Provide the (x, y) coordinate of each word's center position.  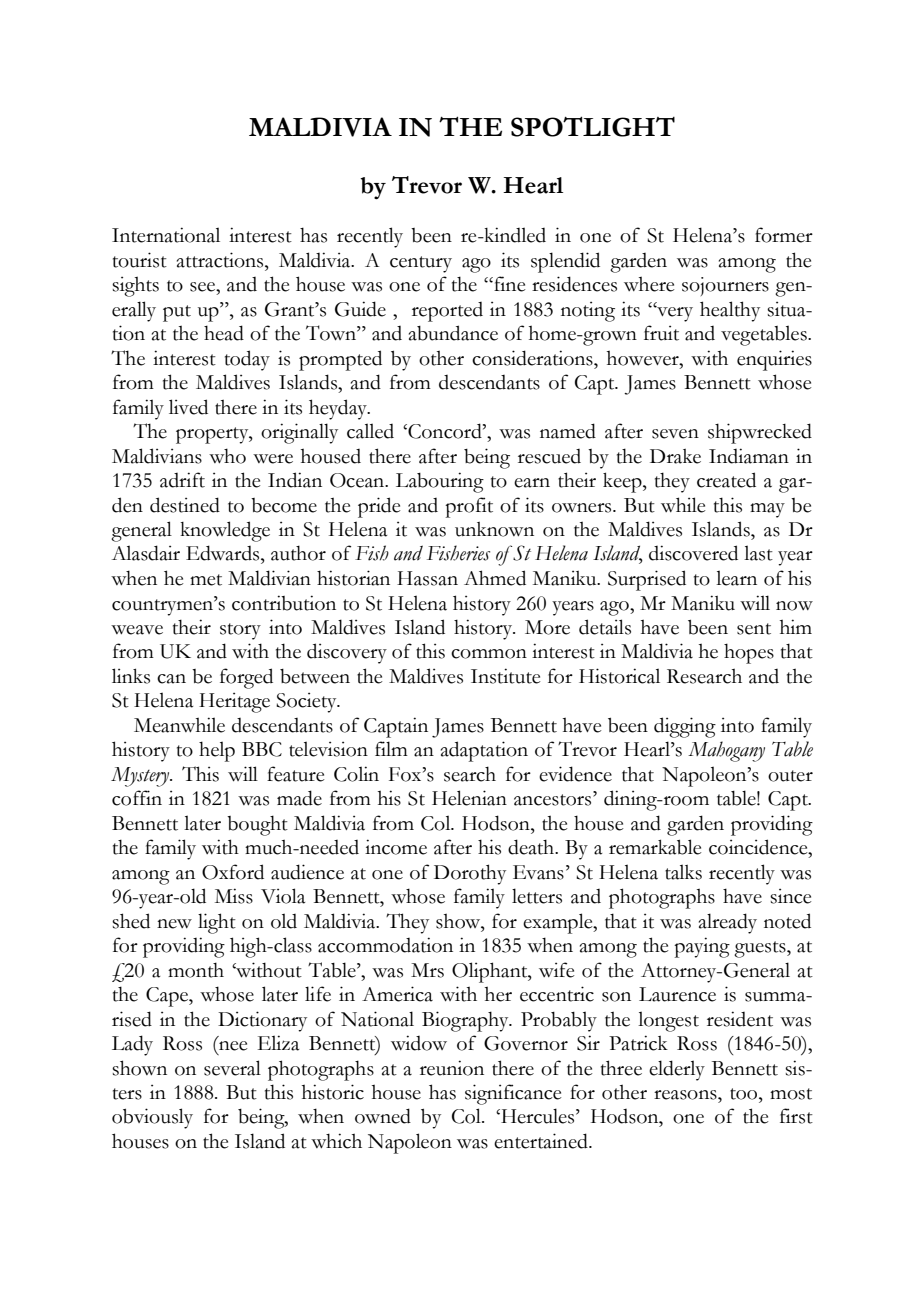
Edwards (224, 553)
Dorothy (470, 874)
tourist (140, 260)
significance (513, 1094)
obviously (152, 1118)
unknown (494, 529)
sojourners (725, 286)
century (421, 264)
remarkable (655, 847)
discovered (693, 553)
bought (257, 825)
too (745, 1094)
